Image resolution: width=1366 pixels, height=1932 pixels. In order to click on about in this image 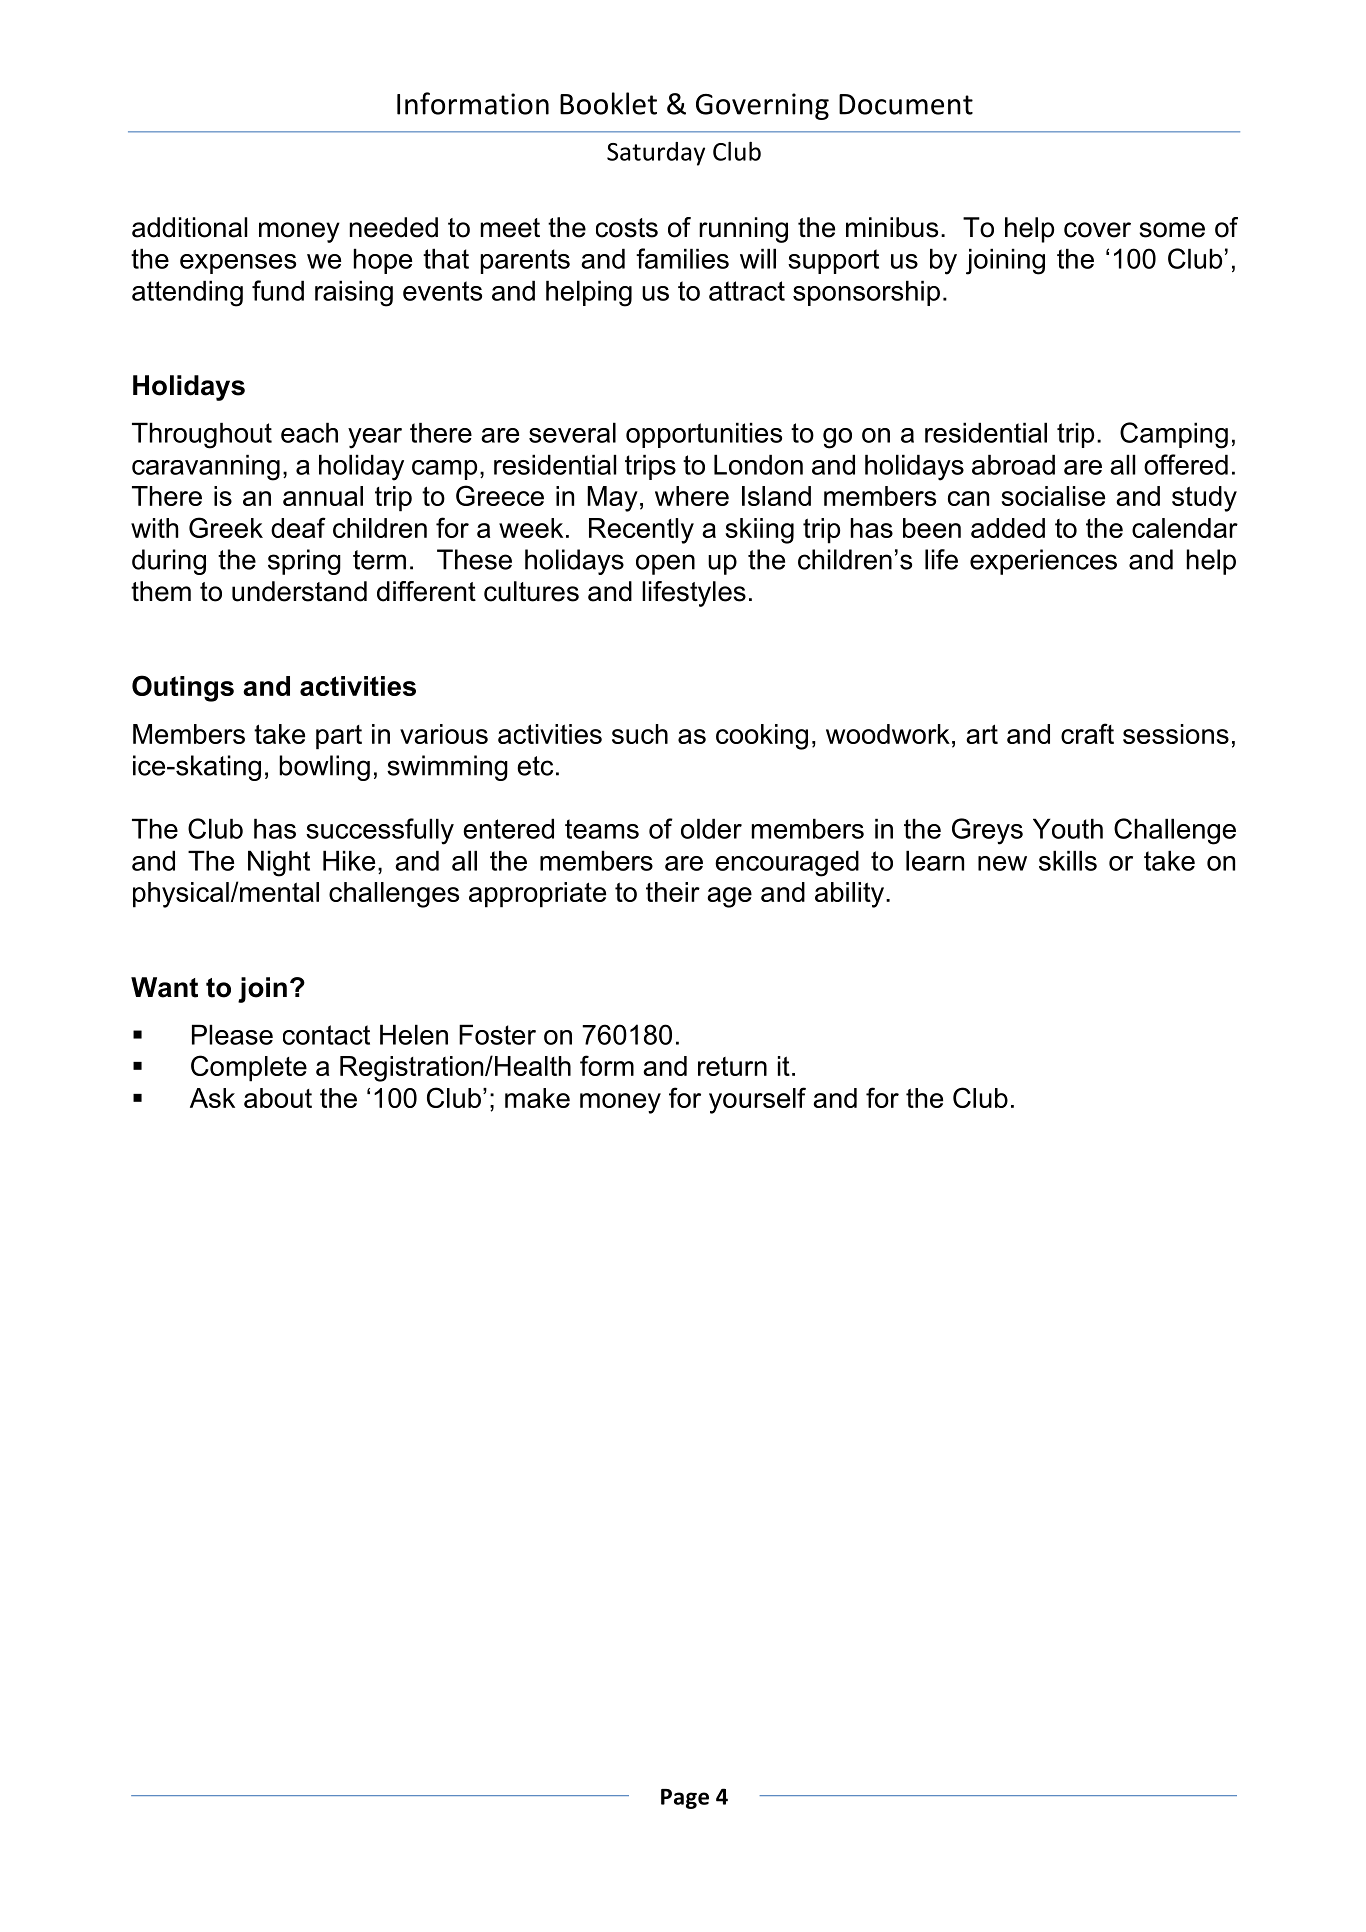, I will do `click(278, 1098)`.
